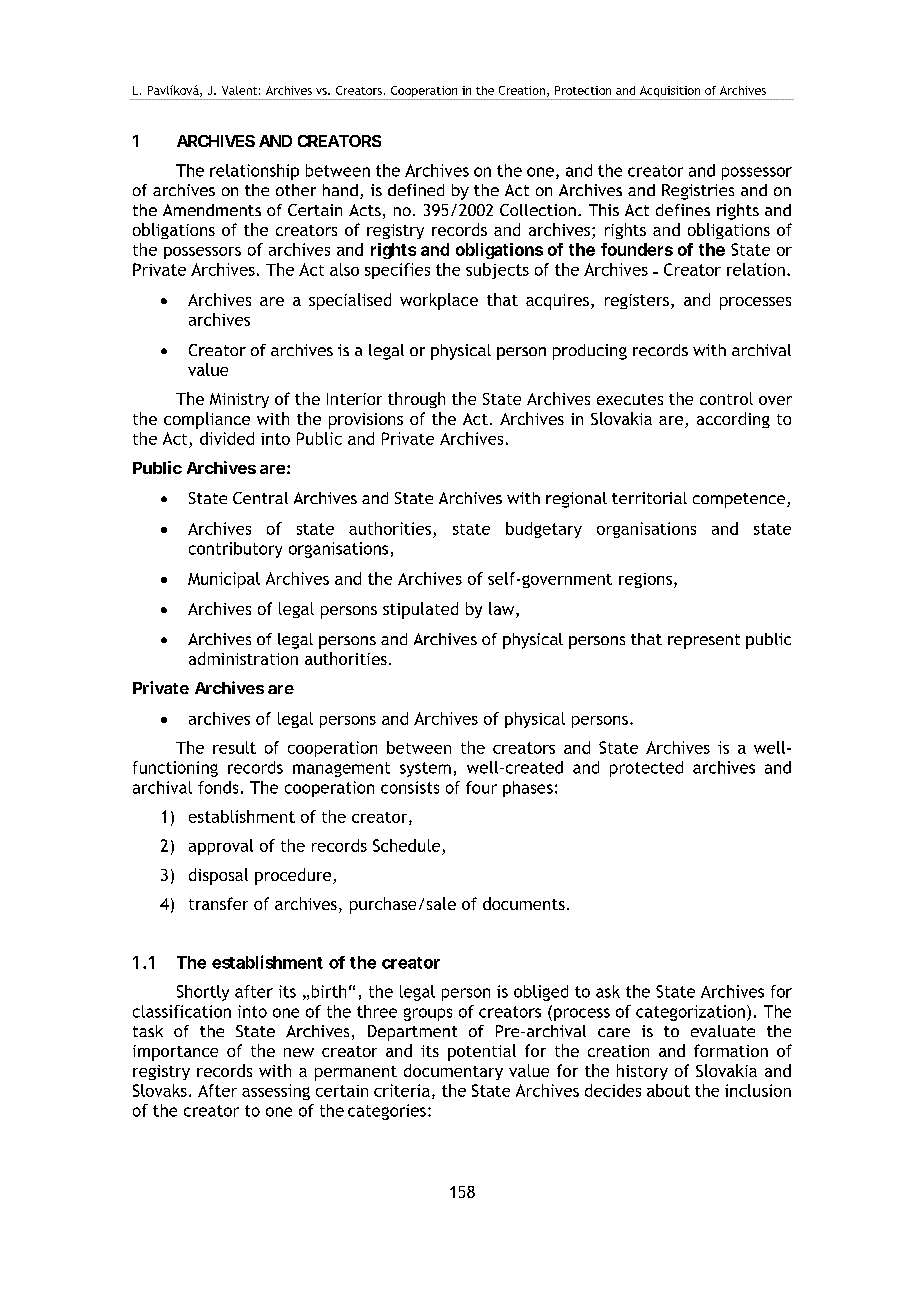 This document has height=1308, width=924. I want to click on Amendments, so click(212, 210).
